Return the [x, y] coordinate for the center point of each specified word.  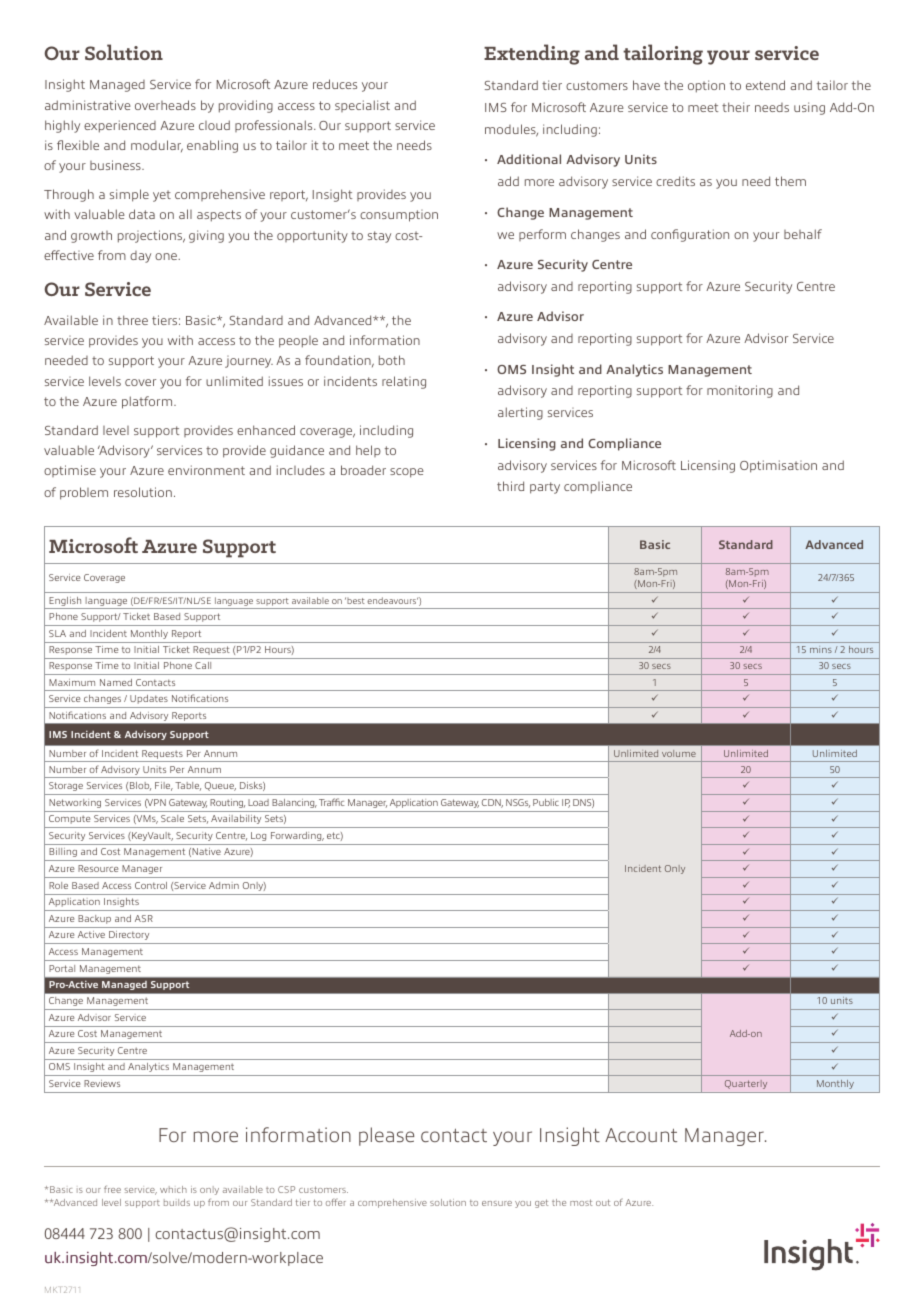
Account [641, 1135]
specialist [362, 106]
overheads [165, 105]
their [736, 107]
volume [678, 754]
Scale [172, 818]
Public [546, 802]
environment [206, 470]
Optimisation [778, 466]
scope [407, 473]
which [173, 1189]
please [386, 1136]
